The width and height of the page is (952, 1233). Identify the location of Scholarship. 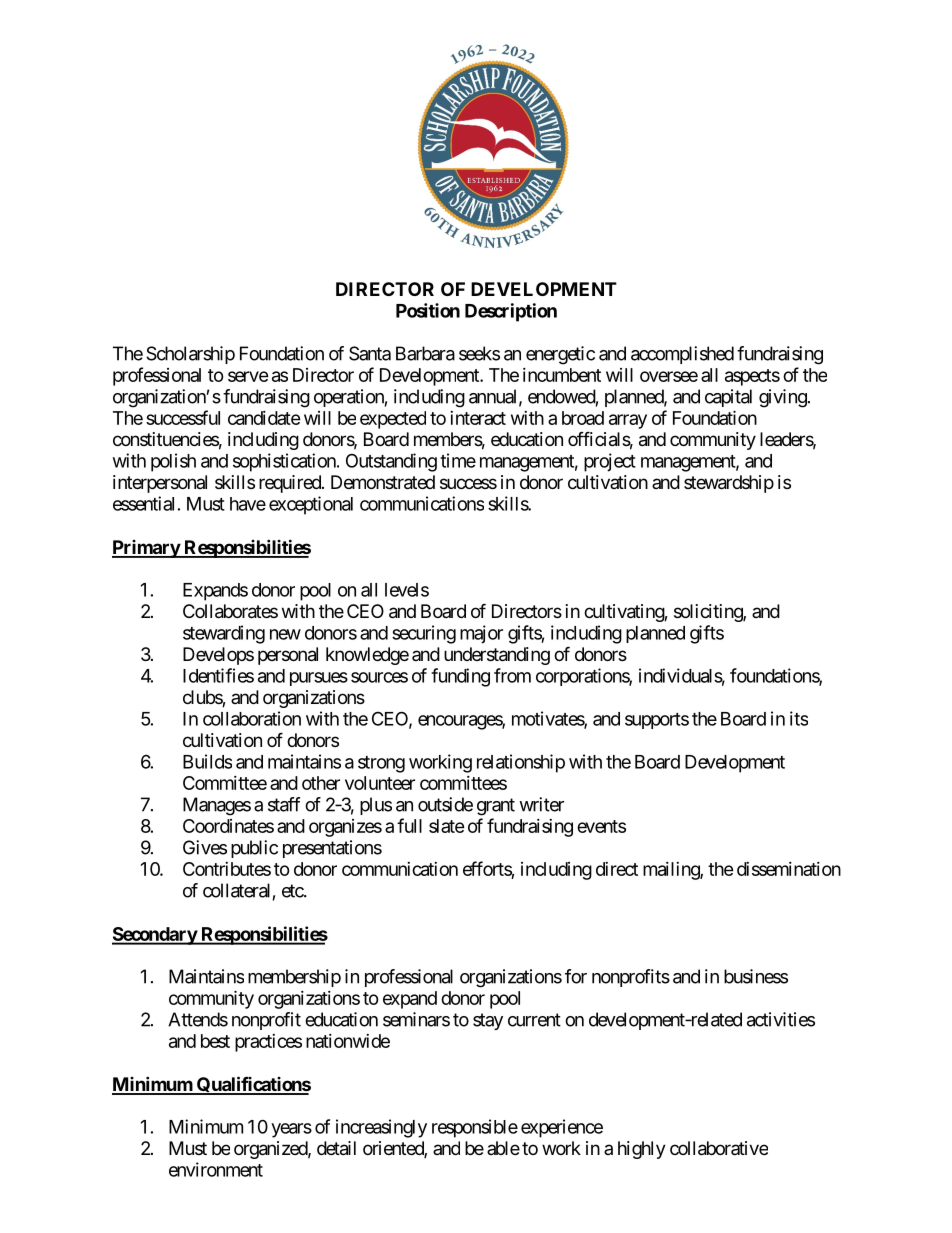
(190, 355).
